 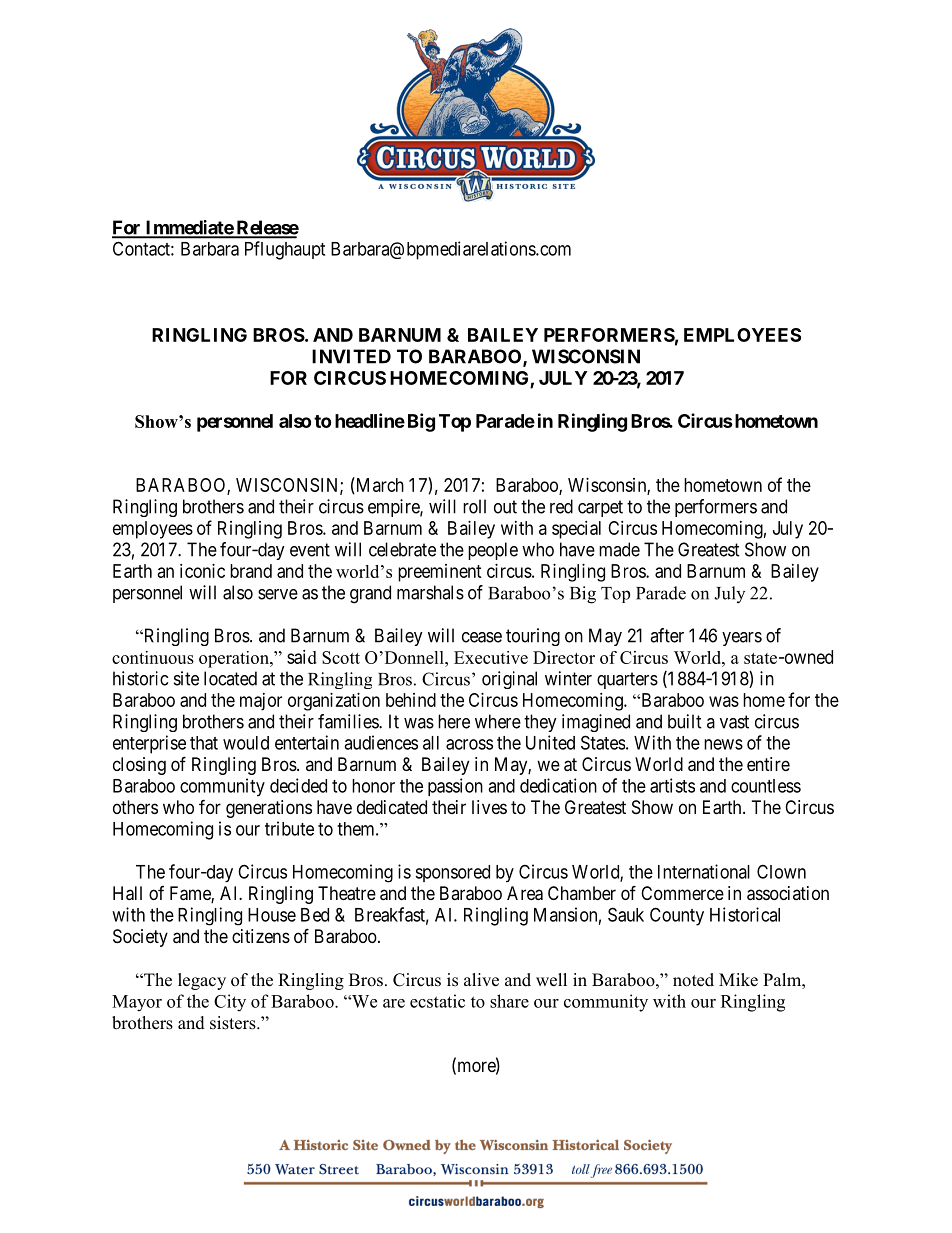 I want to click on roll, so click(x=474, y=506).
